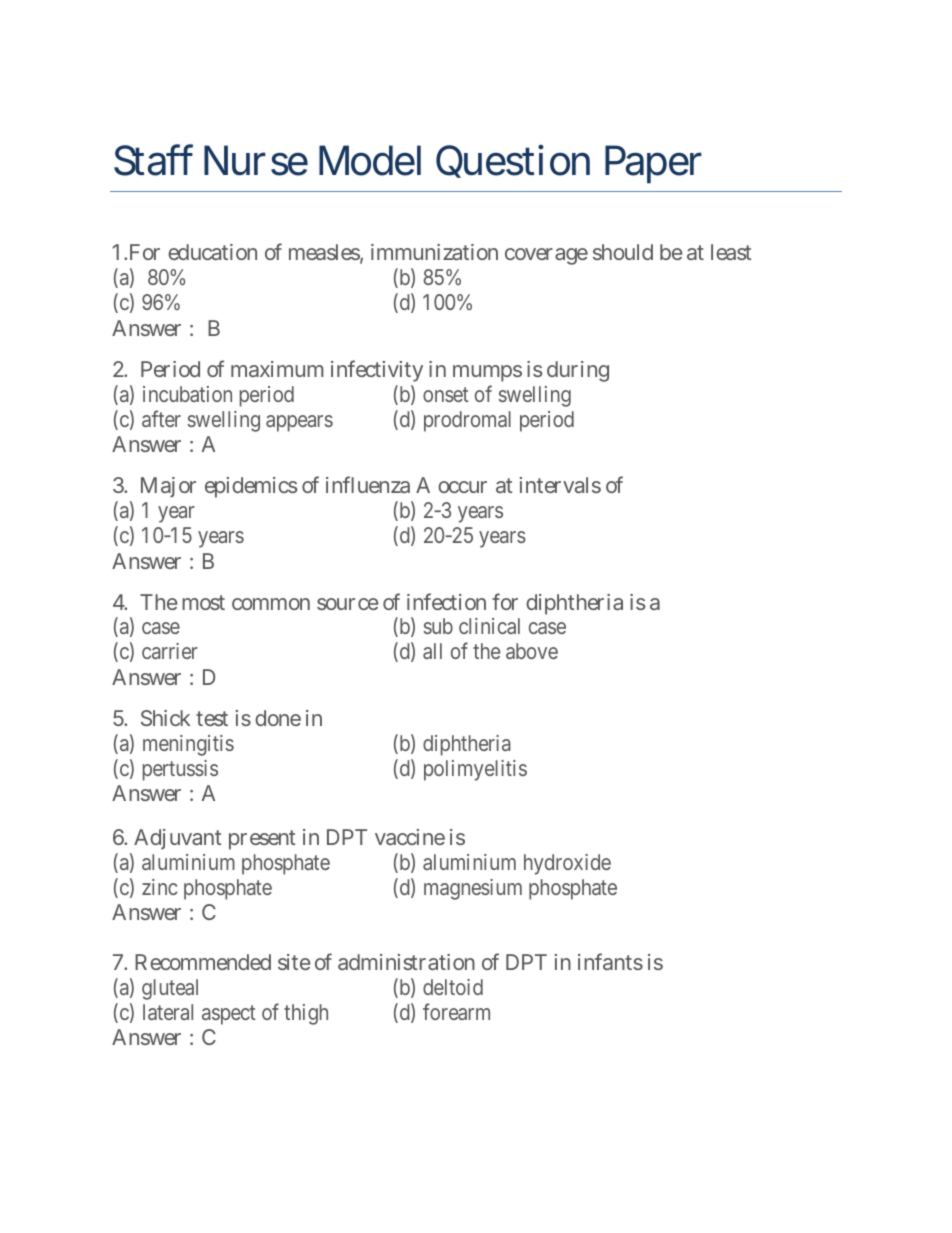  Describe the element at coordinates (212, 718) in the page. I see `test` at that location.
